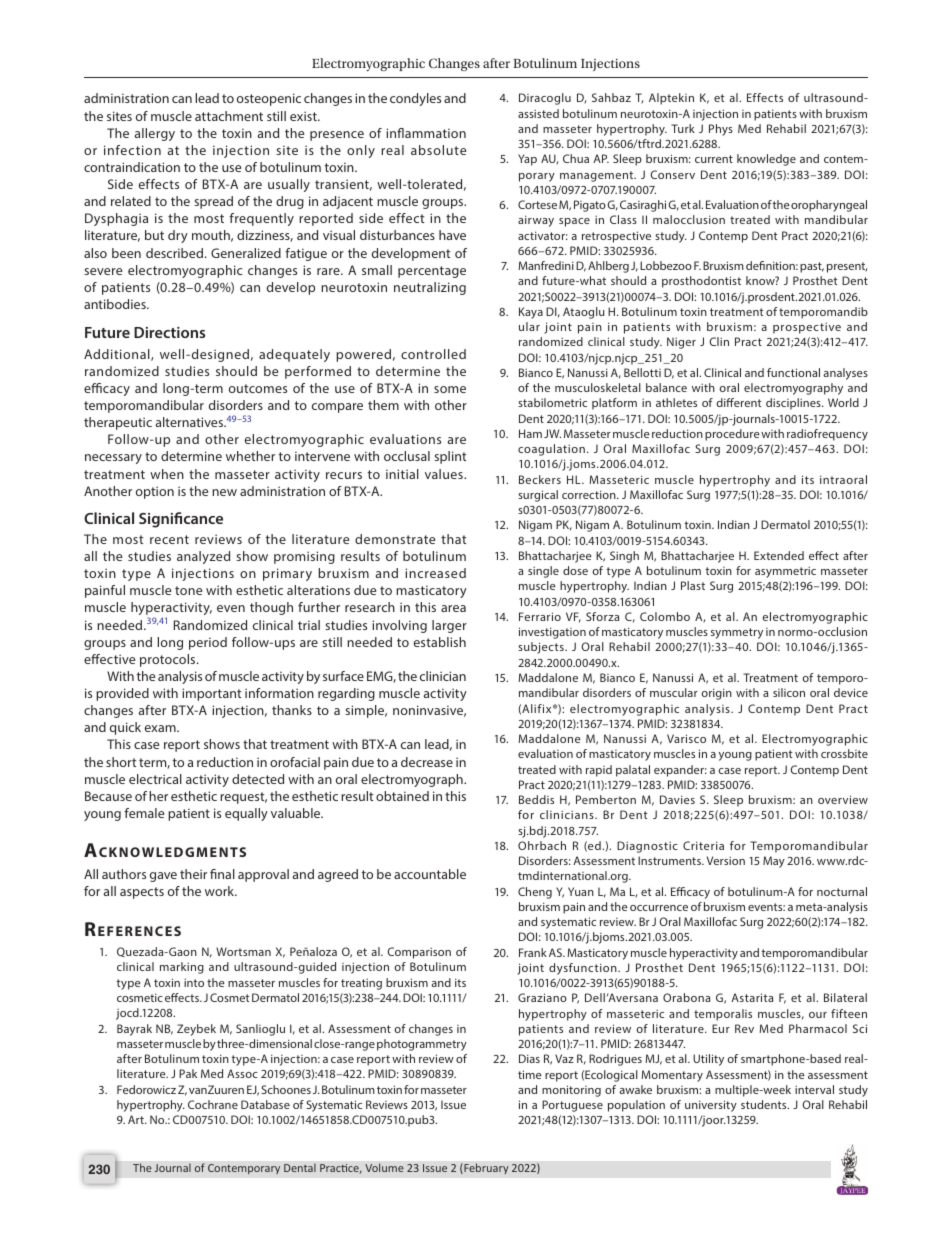 Image resolution: width=952 pixels, height=1233 pixels. Describe the element at coordinates (208, 643) in the screenshot. I see `period` at that location.
